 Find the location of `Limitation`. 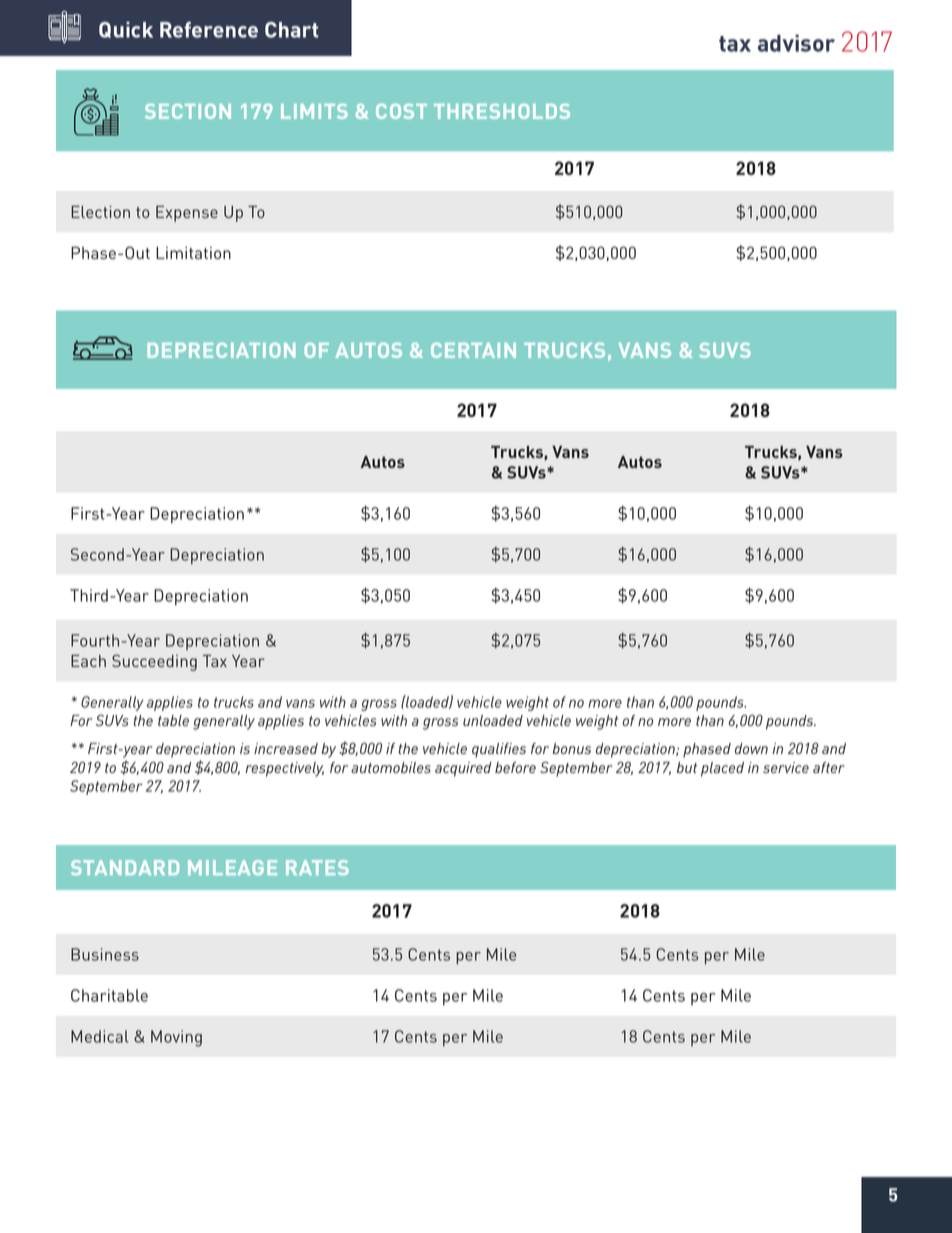

Limitation is located at coordinates (193, 252).
